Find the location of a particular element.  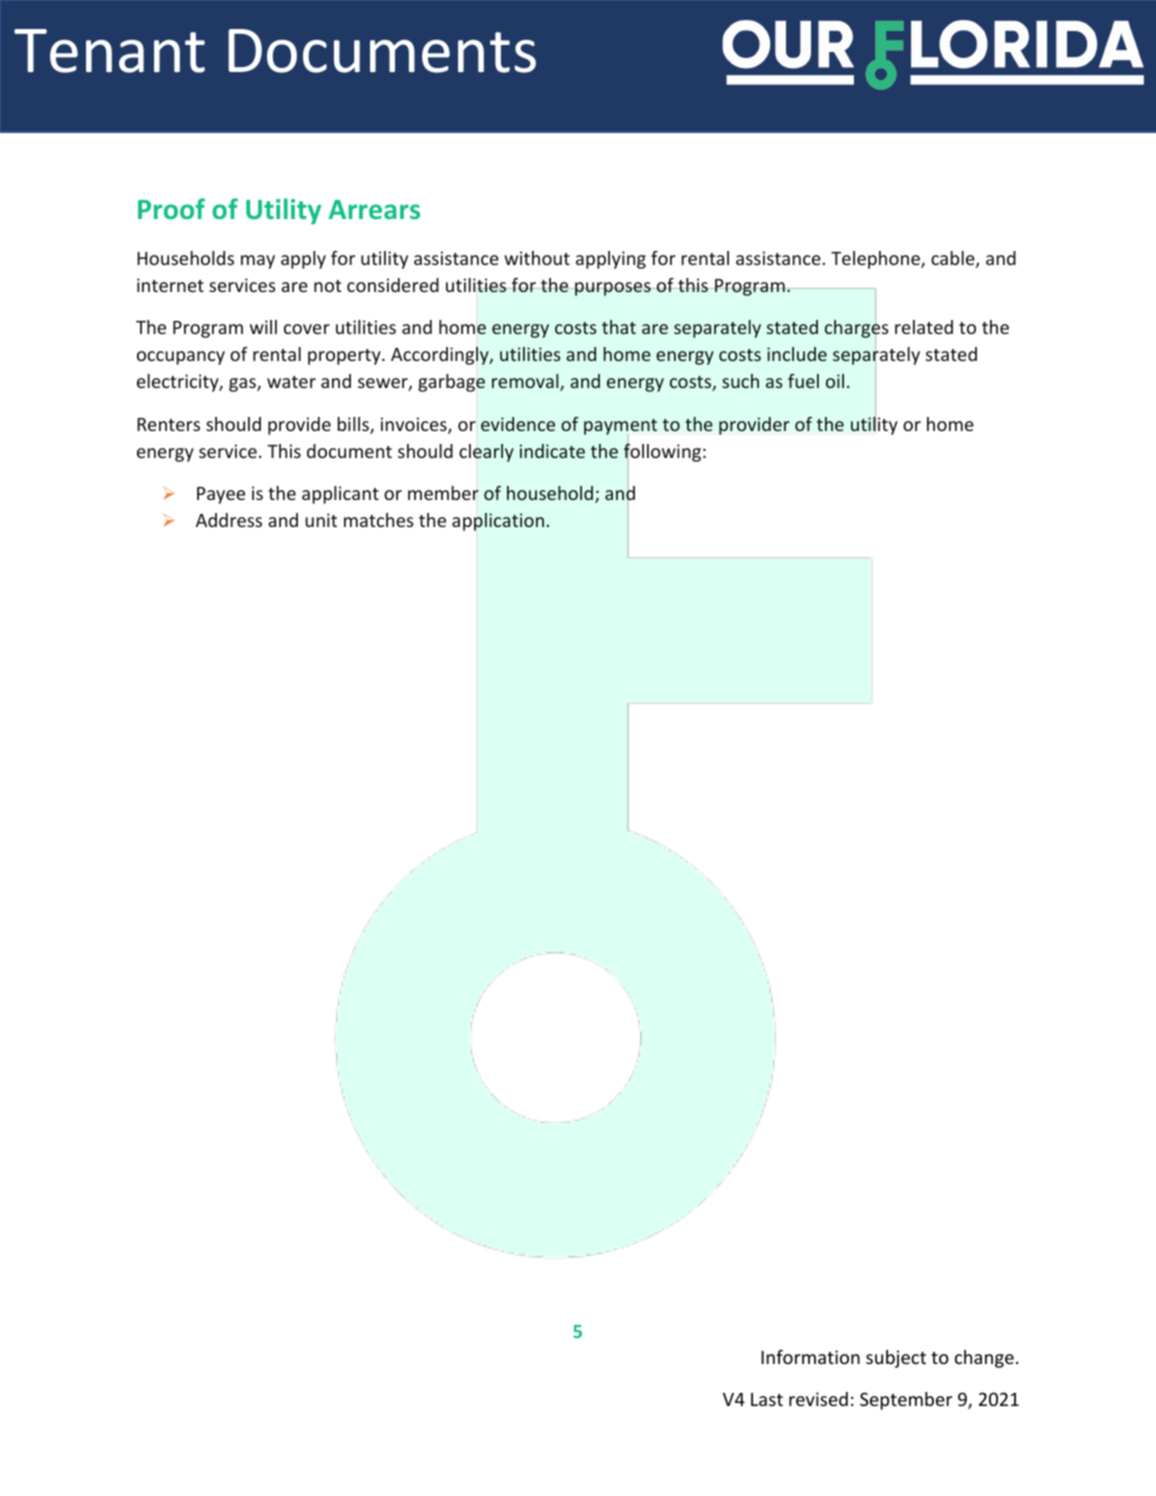

application is located at coordinates (498, 522).
